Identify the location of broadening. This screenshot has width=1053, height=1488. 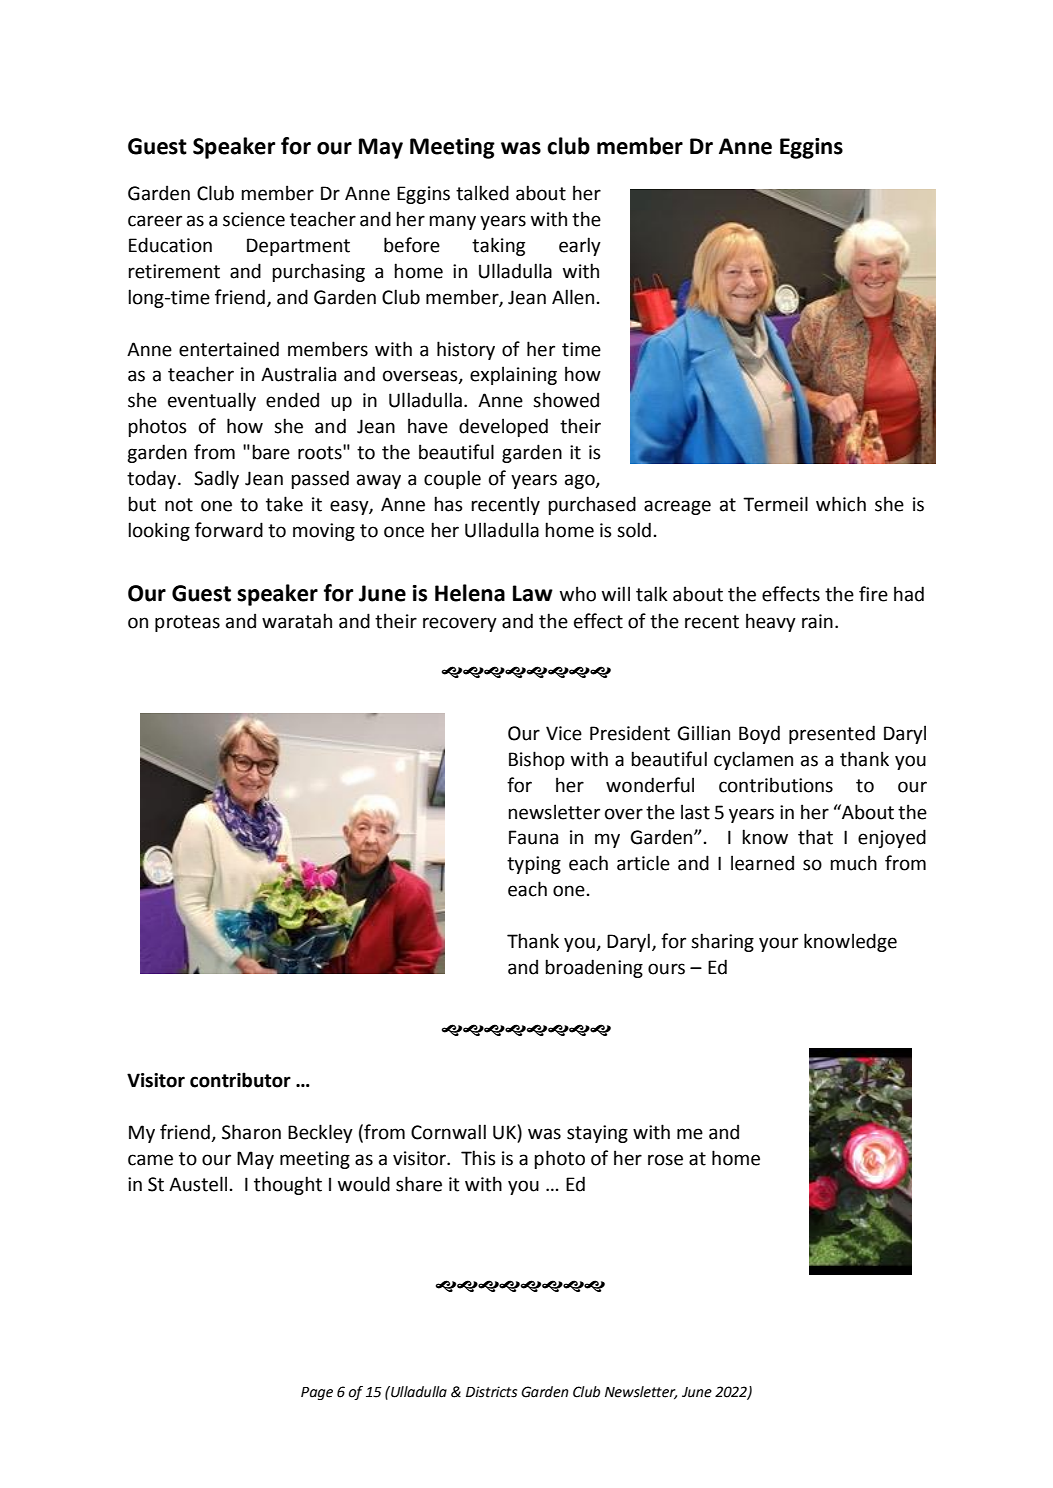
(594, 968).
